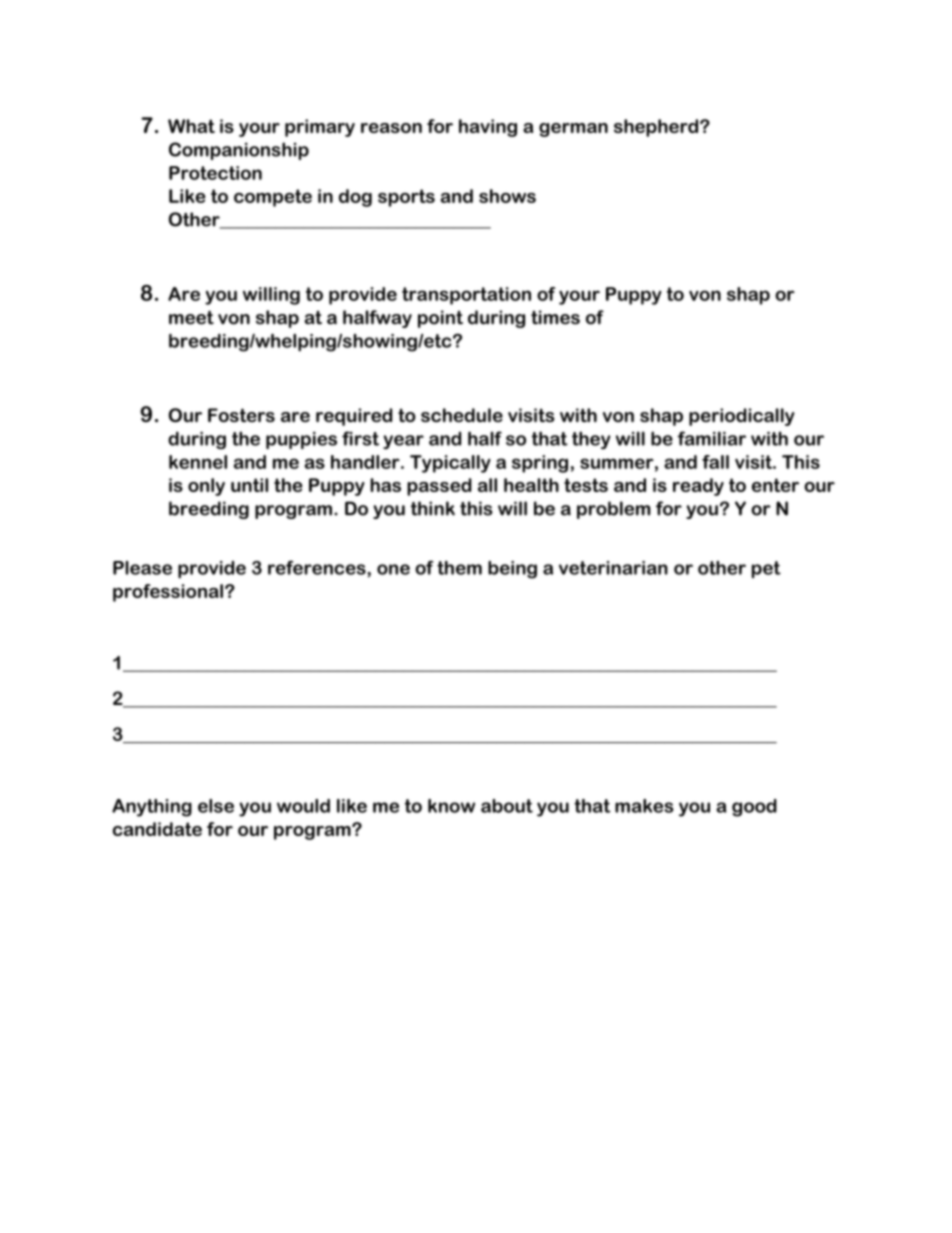  What do you see at coordinates (466, 296) in the page?
I see `transportation` at bounding box center [466, 296].
